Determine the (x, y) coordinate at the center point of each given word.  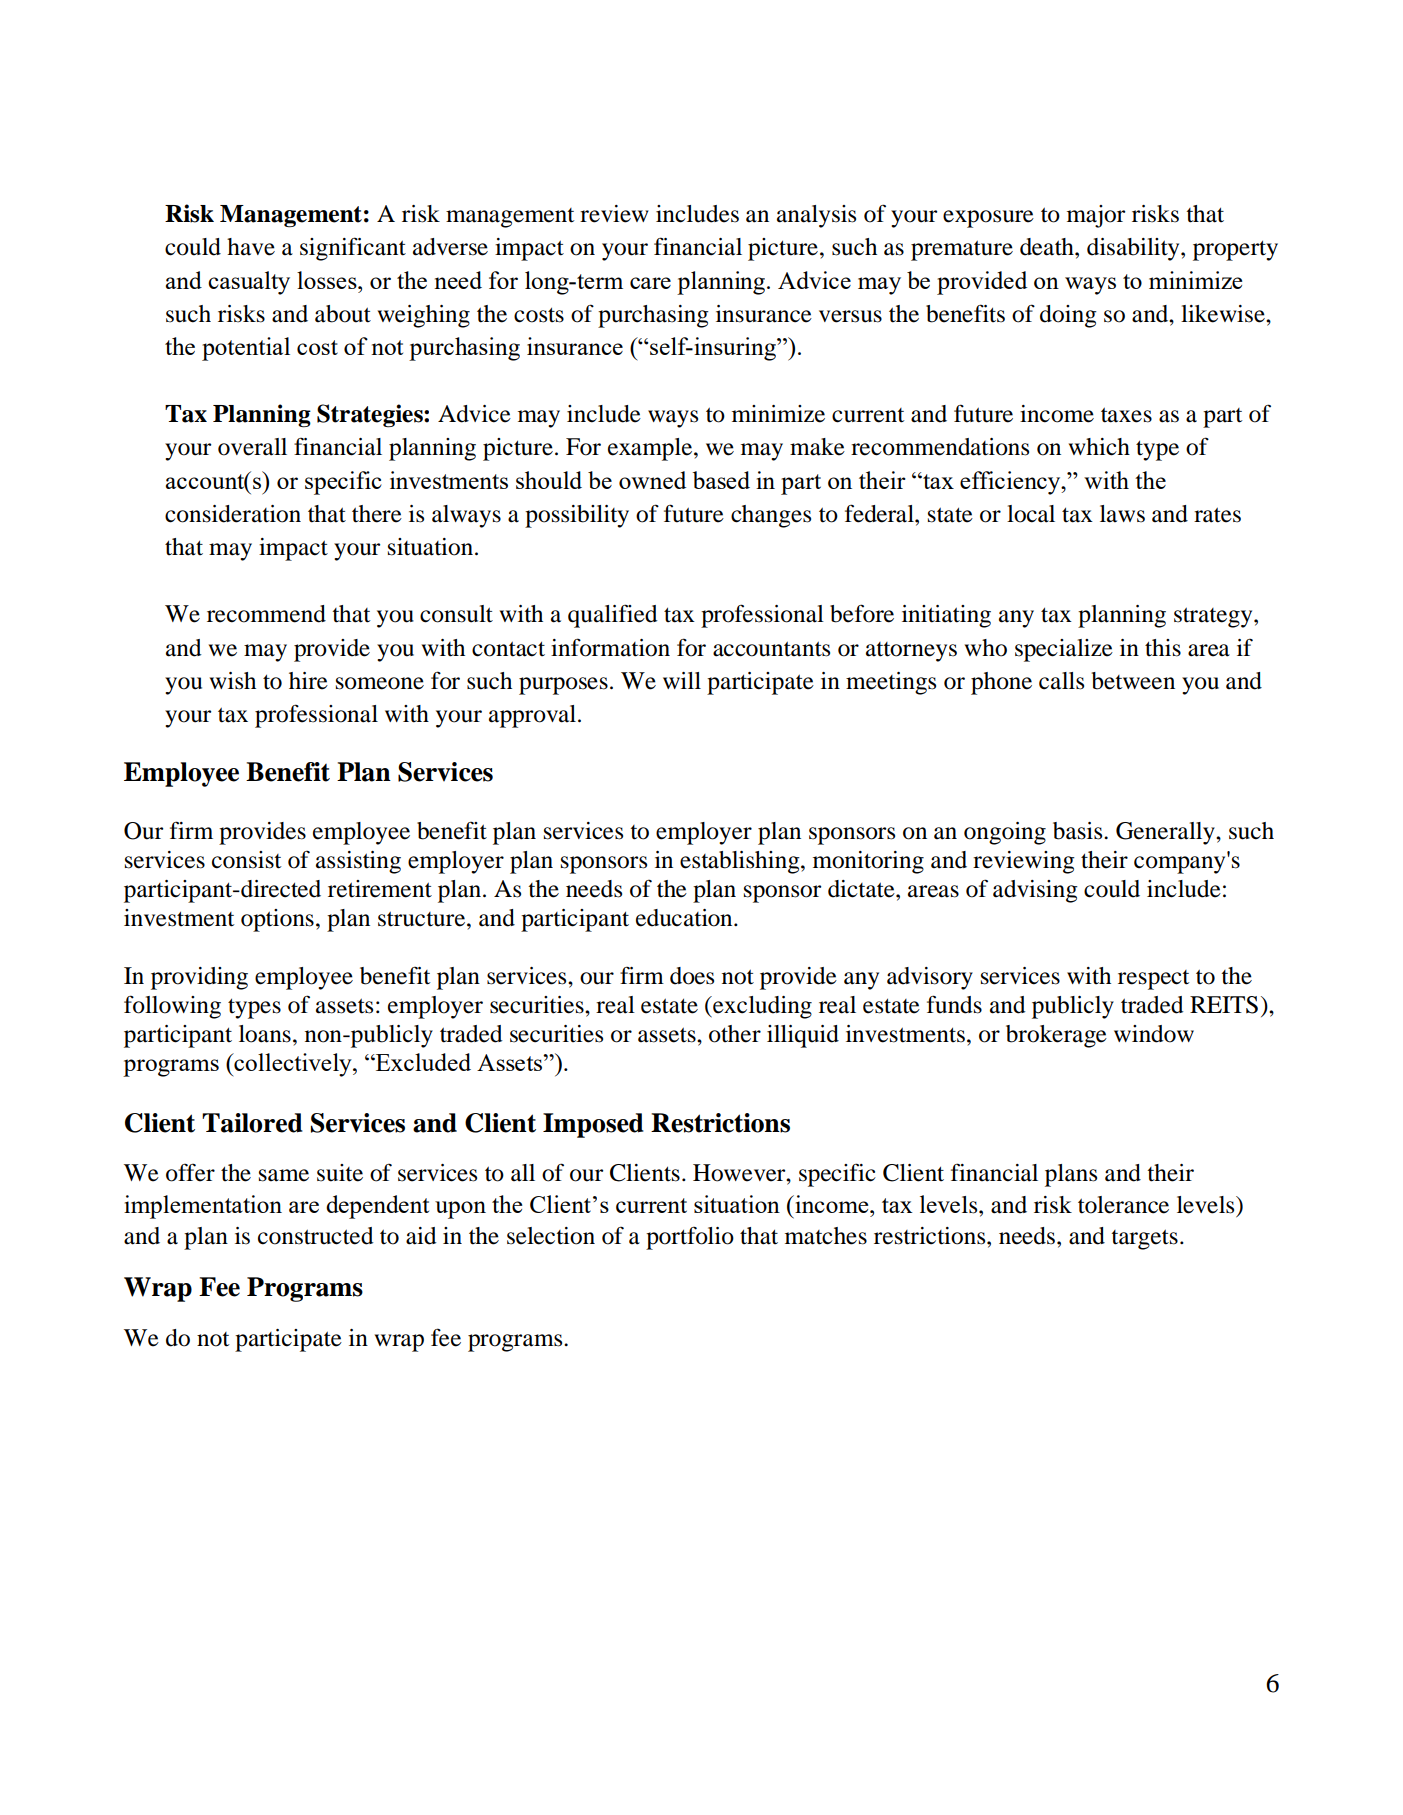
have (251, 247)
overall (252, 447)
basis (1079, 831)
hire (308, 681)
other (735, 1034)
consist (247, 860)
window (1154, 1034)
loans (265, 1034)
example (651, 449)
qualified (613, 616)
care (650, 283)
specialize (1064, 650)
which (1099, 447)
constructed (316, 1236)
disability (1134, 249)
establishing (741, 862)
